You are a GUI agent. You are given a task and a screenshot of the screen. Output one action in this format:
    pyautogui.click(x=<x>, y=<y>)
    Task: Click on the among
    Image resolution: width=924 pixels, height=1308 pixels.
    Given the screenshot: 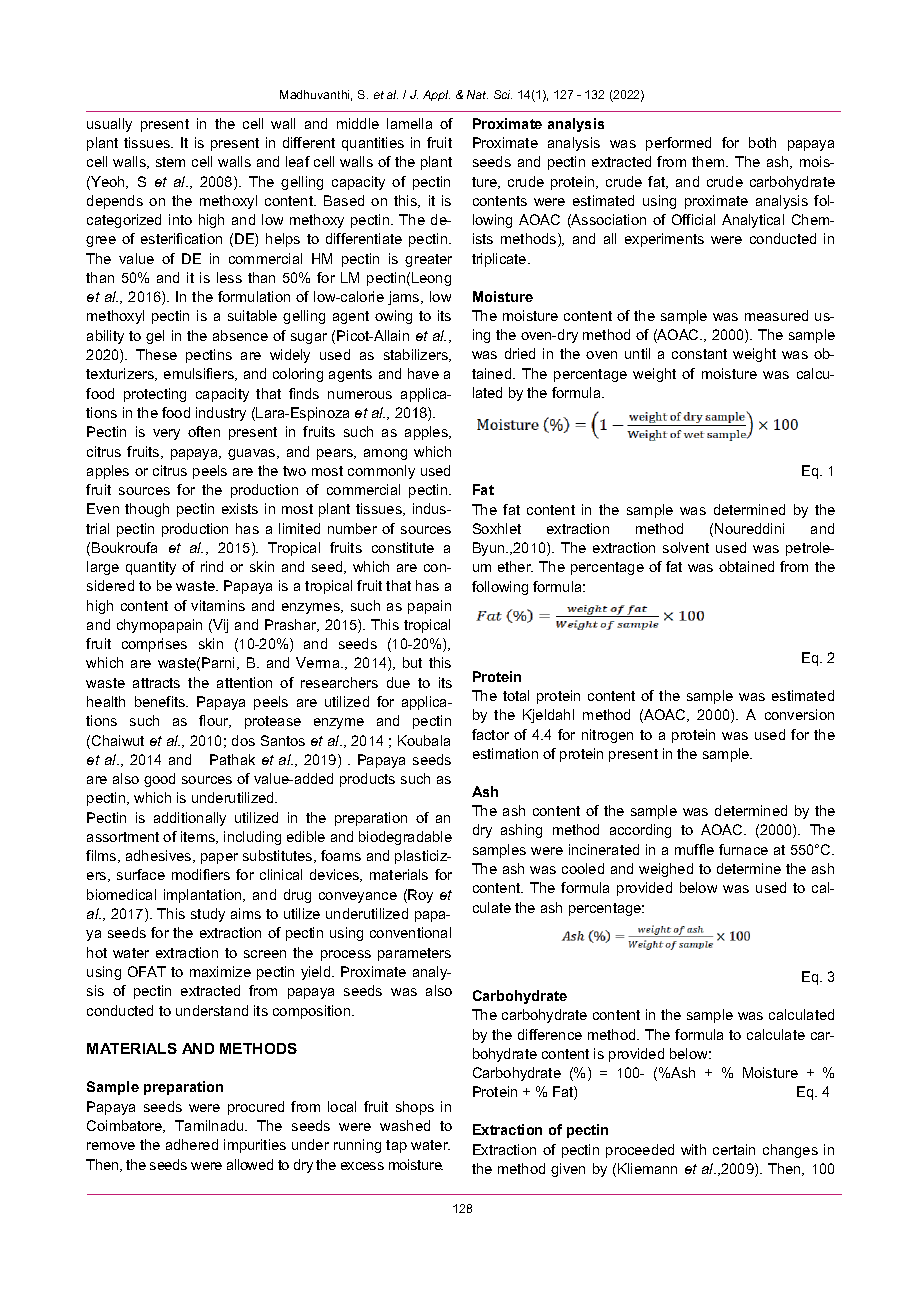 What is the action you would take?
    pyautogui.click(x=385, y=454)
